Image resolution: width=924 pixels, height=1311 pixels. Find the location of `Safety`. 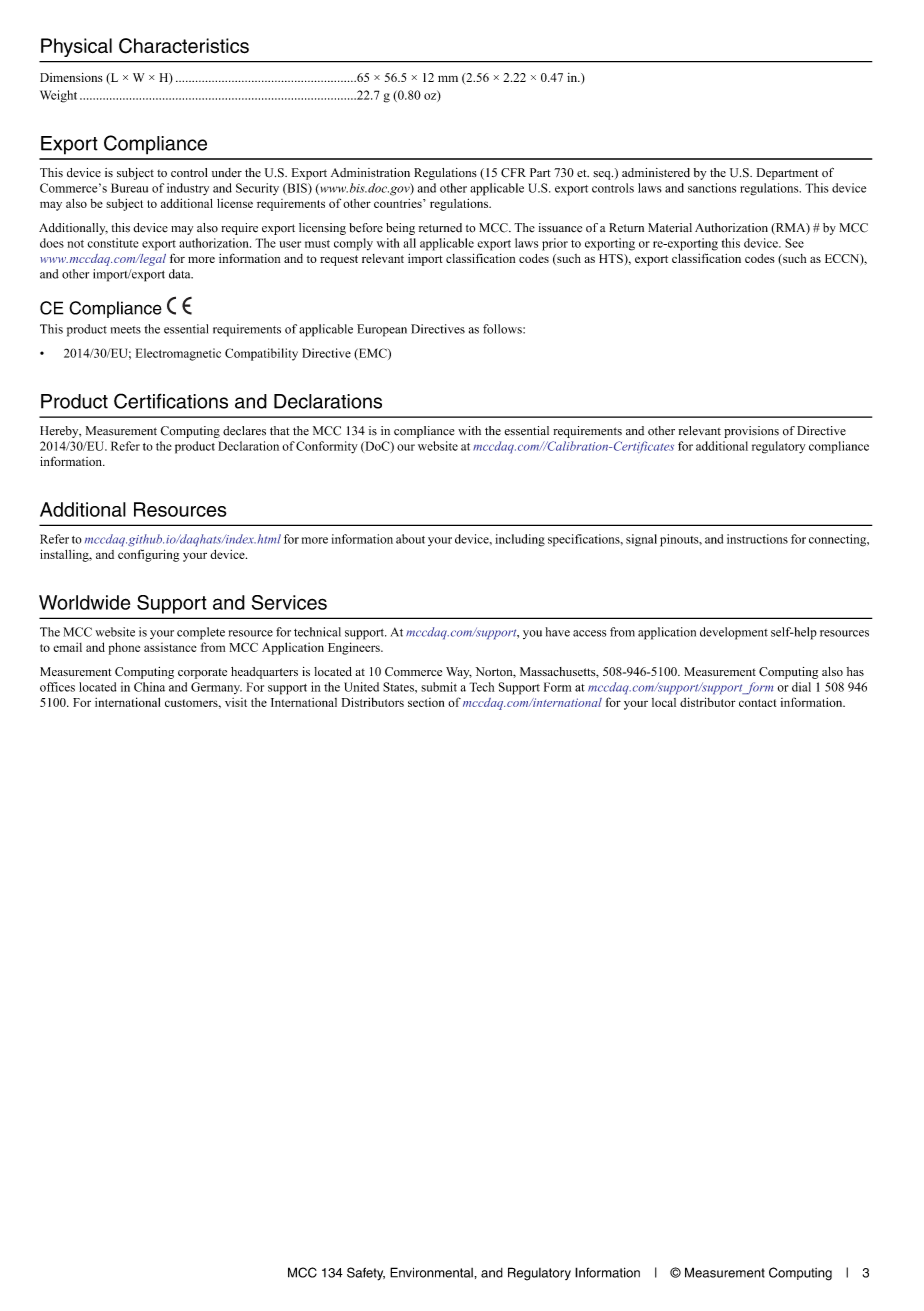

Safety is located at coordinates (366, 1274).
